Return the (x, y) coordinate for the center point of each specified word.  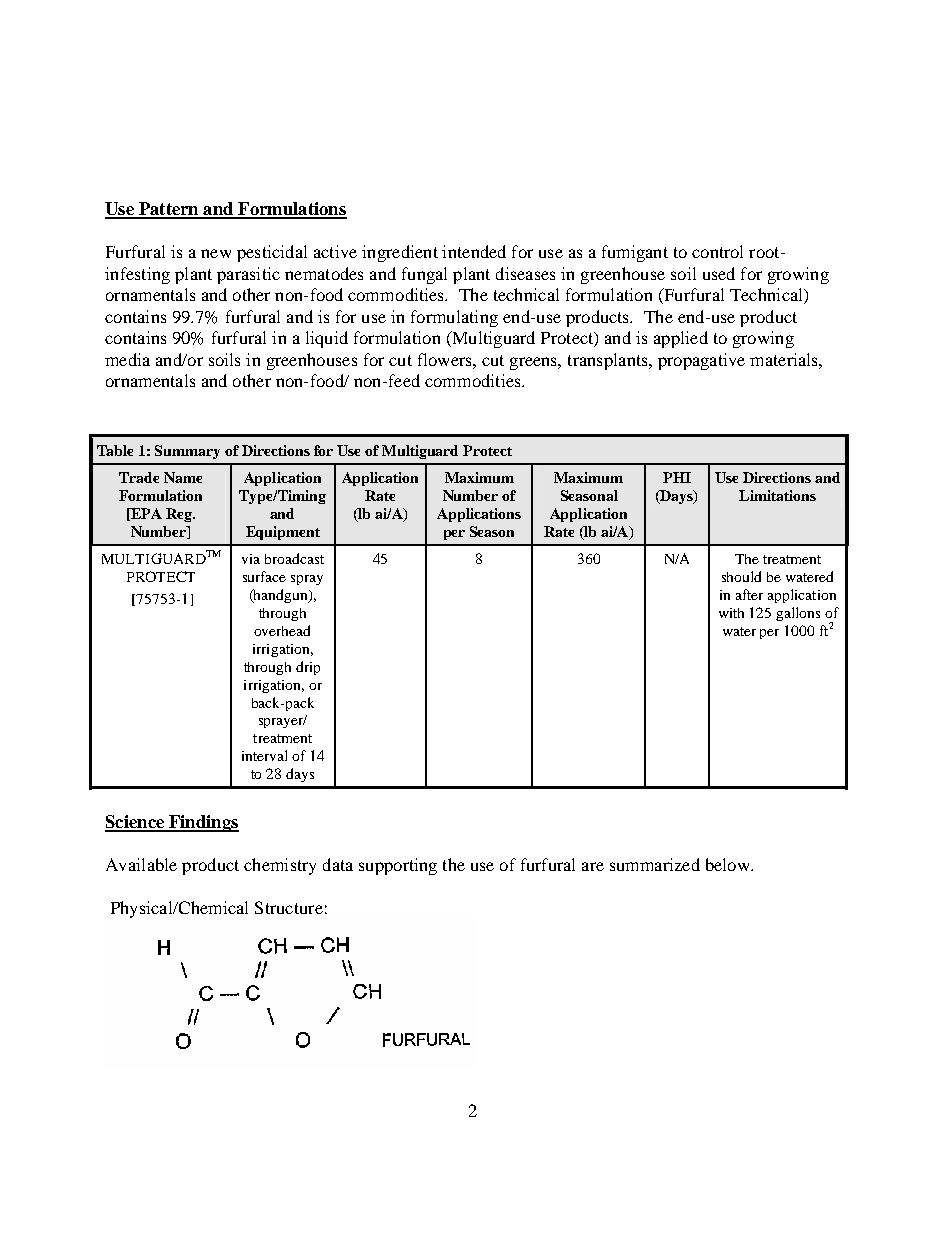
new (216, 253)
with (731, 613)
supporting (398, 866)
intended (474, 251)
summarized (655, 864)
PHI (677, 477)
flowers (446, 359)
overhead (282, 630)
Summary (187, 452)
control (717, 251)
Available (141, 864)
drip (308, 668)
